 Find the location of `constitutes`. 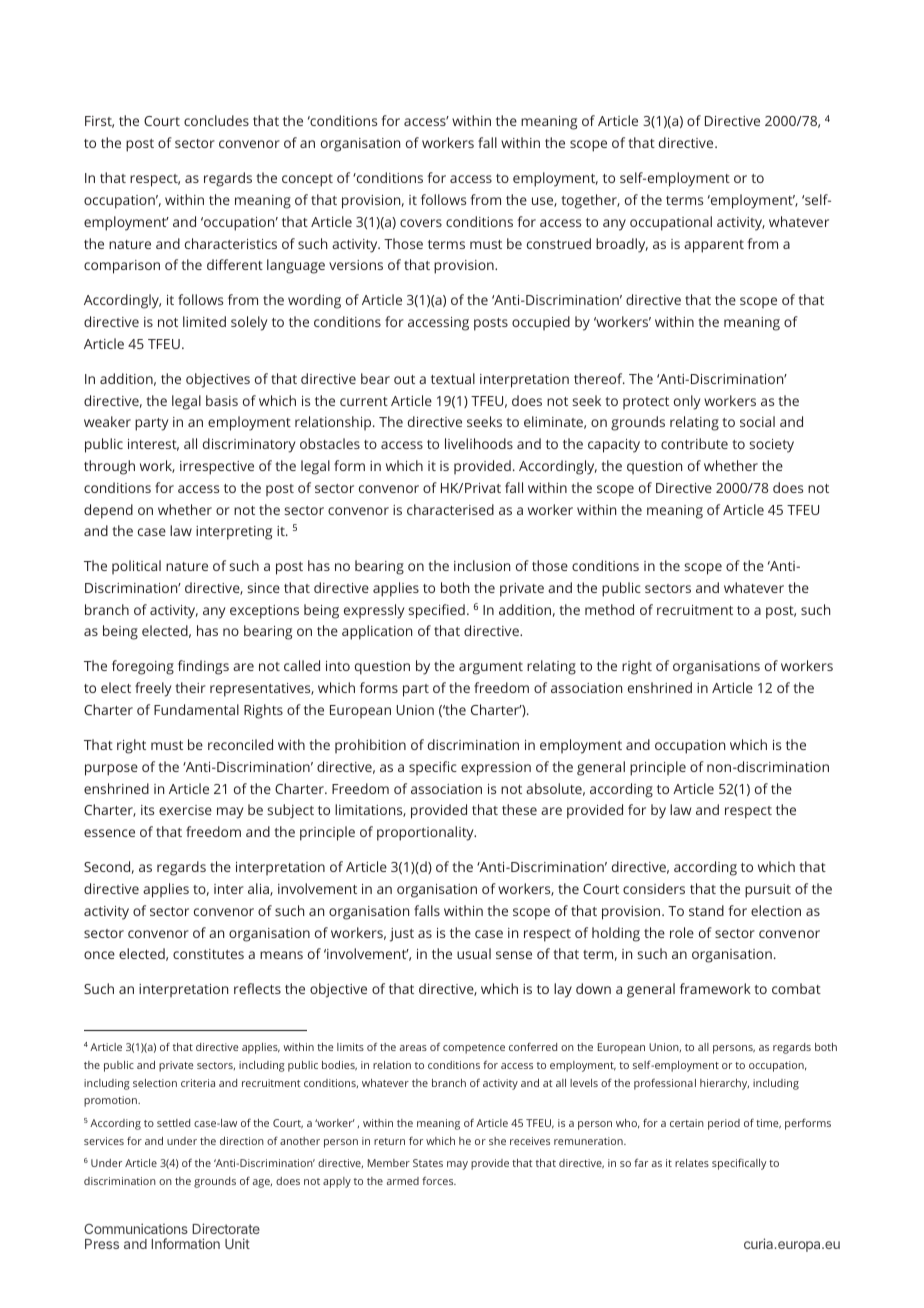

constitutes is located at coordinates (208, 954).
